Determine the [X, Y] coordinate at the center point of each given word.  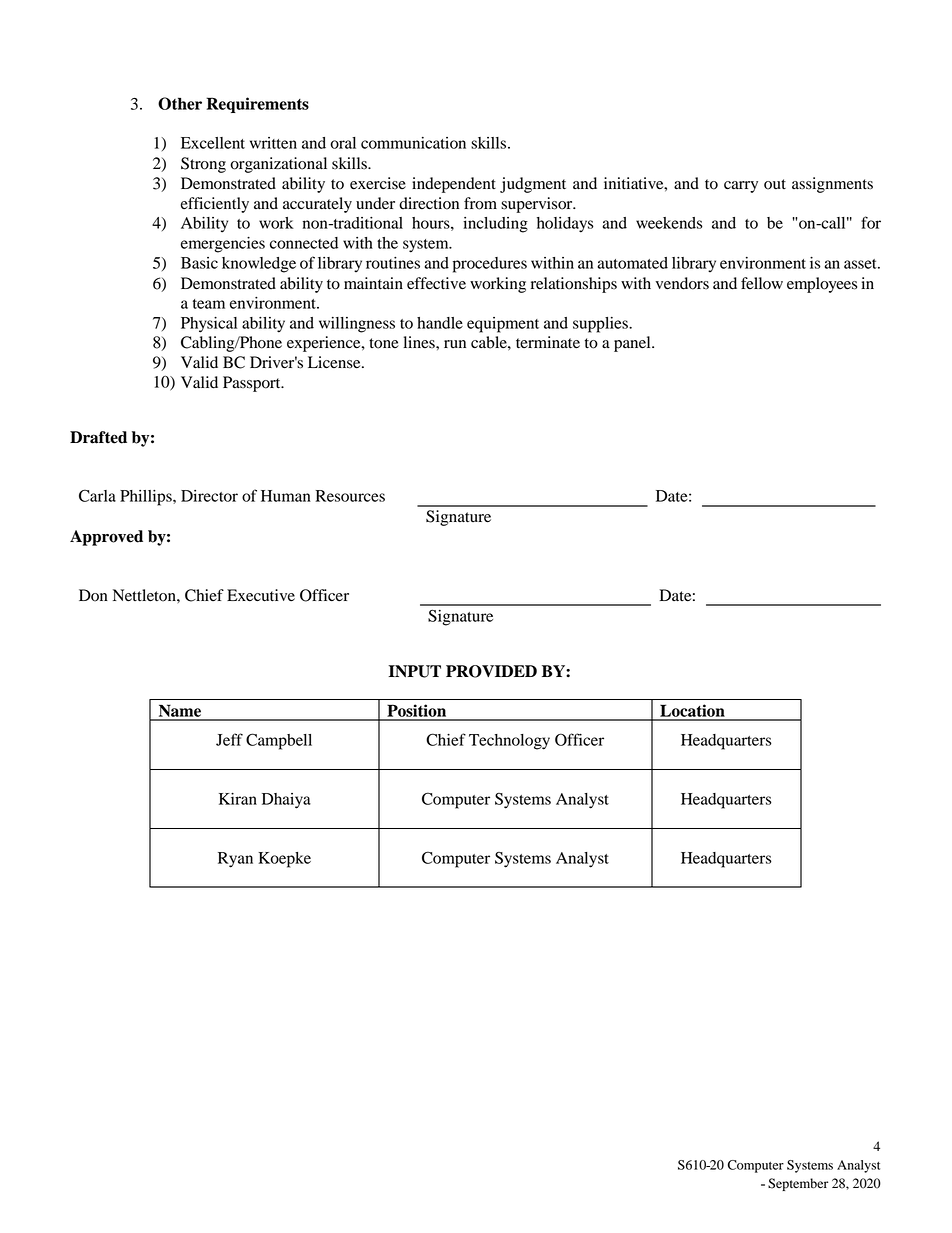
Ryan [235, 860]
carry [741, 187]
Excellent [213, 143]
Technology [509, 742]
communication [413, 143]
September [798, 1184]
